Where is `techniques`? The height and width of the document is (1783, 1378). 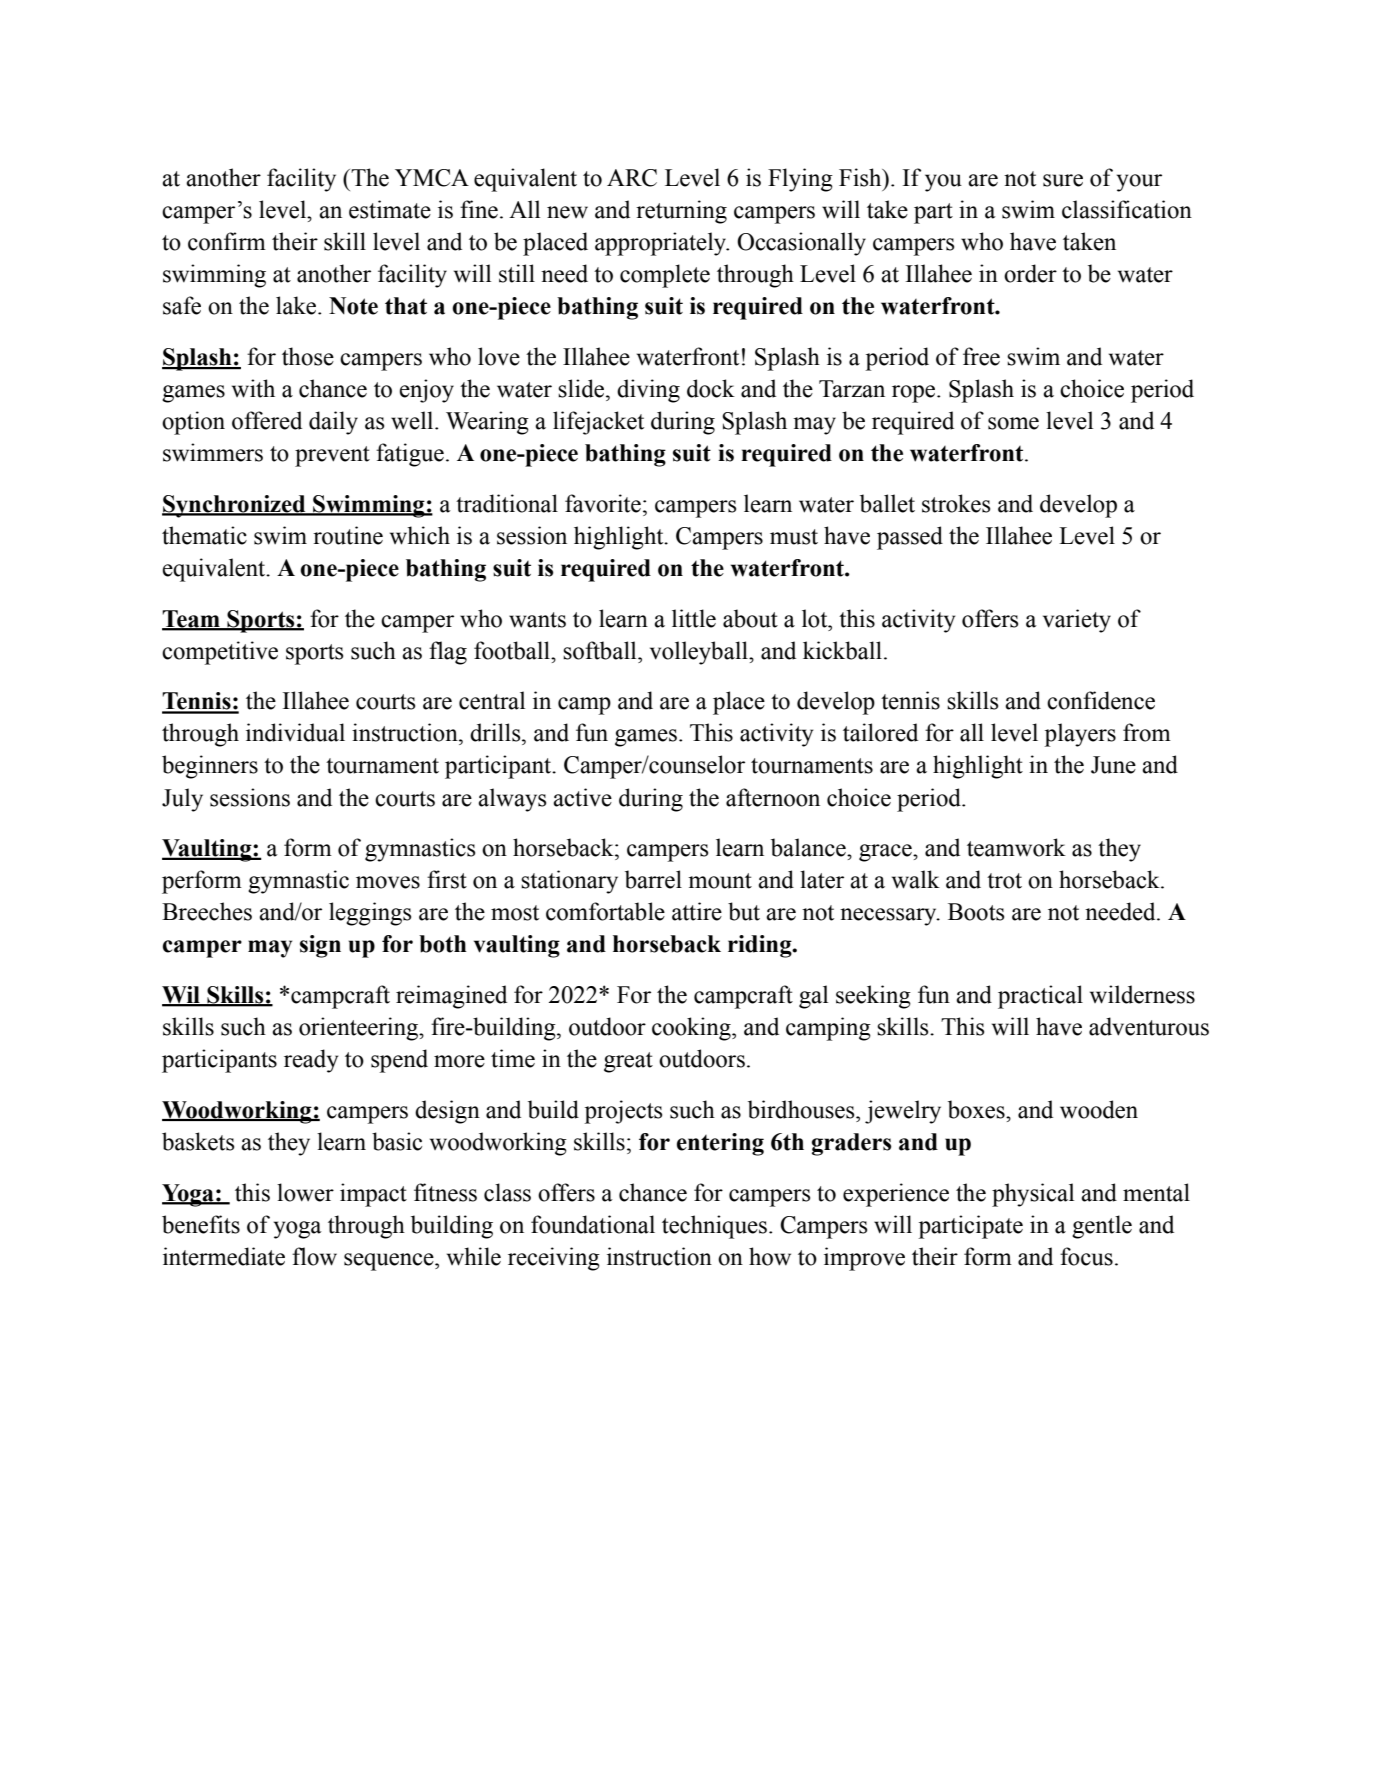
techniques is located at coordinates (714, 1227).
